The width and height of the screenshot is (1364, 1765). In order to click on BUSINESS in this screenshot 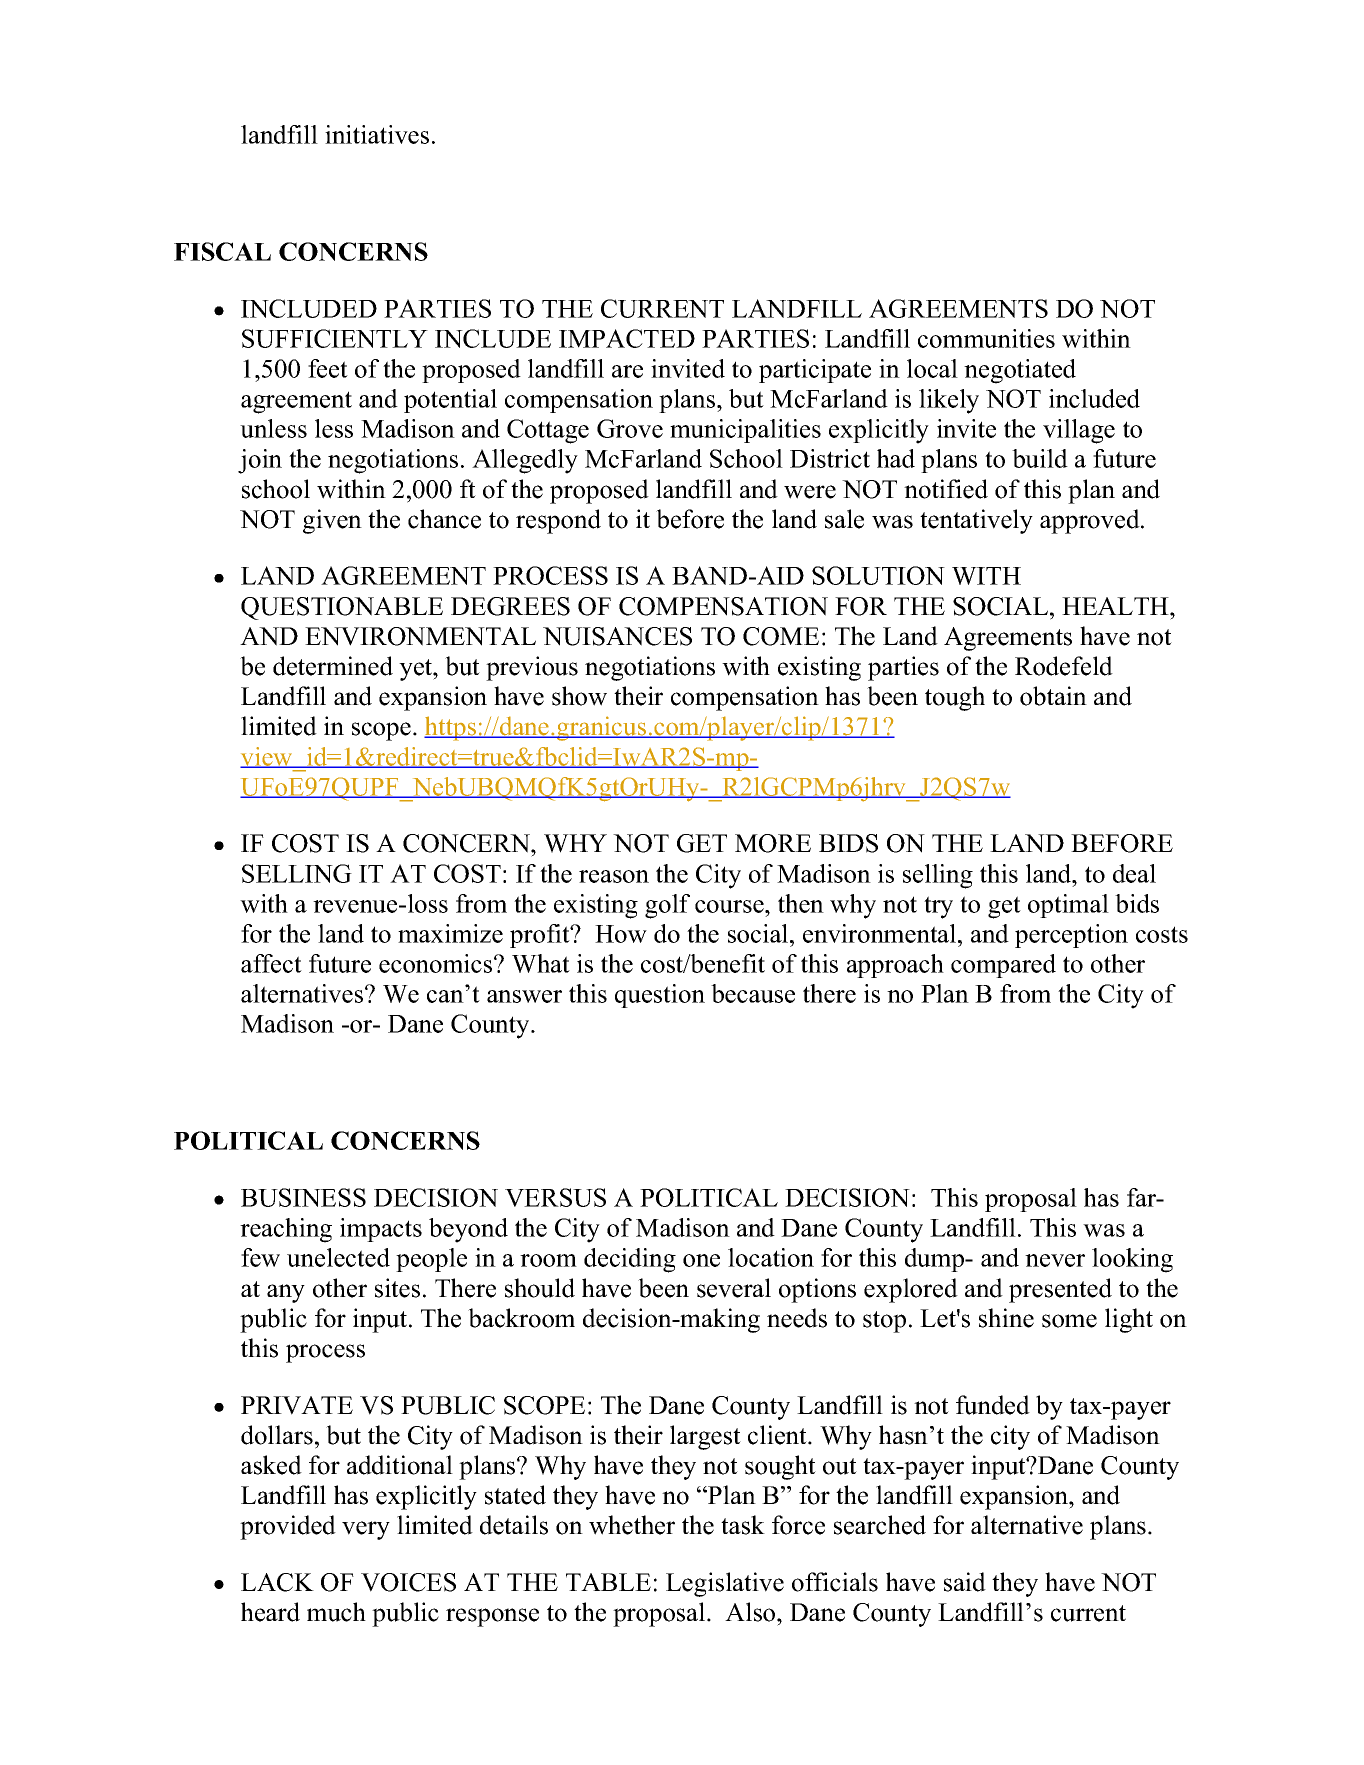, I will do `click(303, 1197)`.
